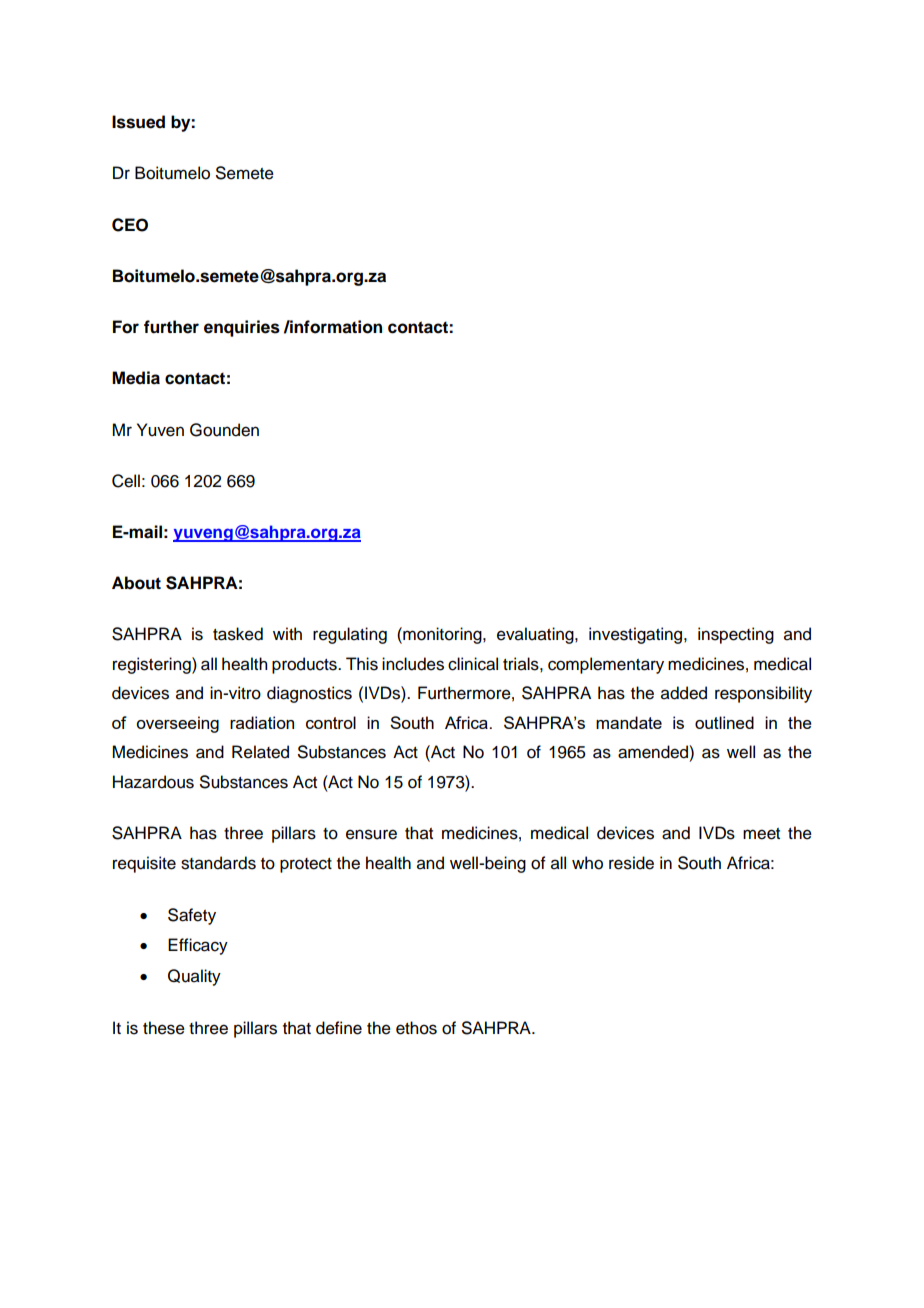  Describe the element at coordinates (416, 1028) in the screenshot. I see `ethos` at that location.
